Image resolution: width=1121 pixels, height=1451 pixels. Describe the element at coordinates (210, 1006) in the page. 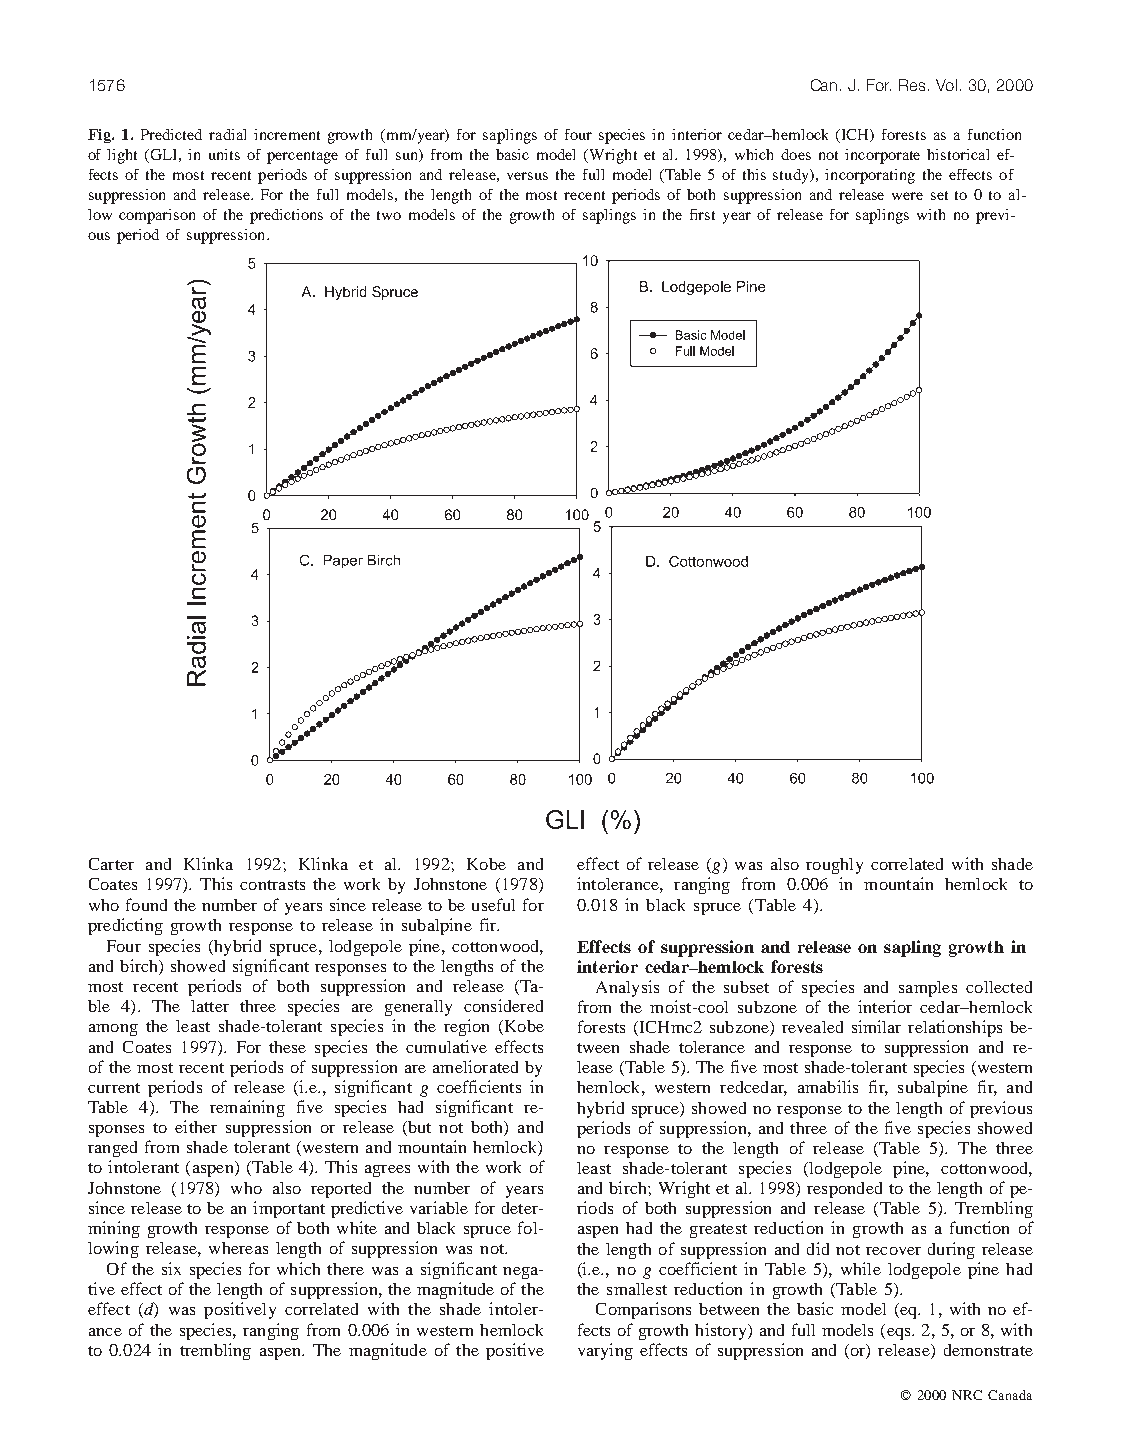

I see `latter` at that location.
